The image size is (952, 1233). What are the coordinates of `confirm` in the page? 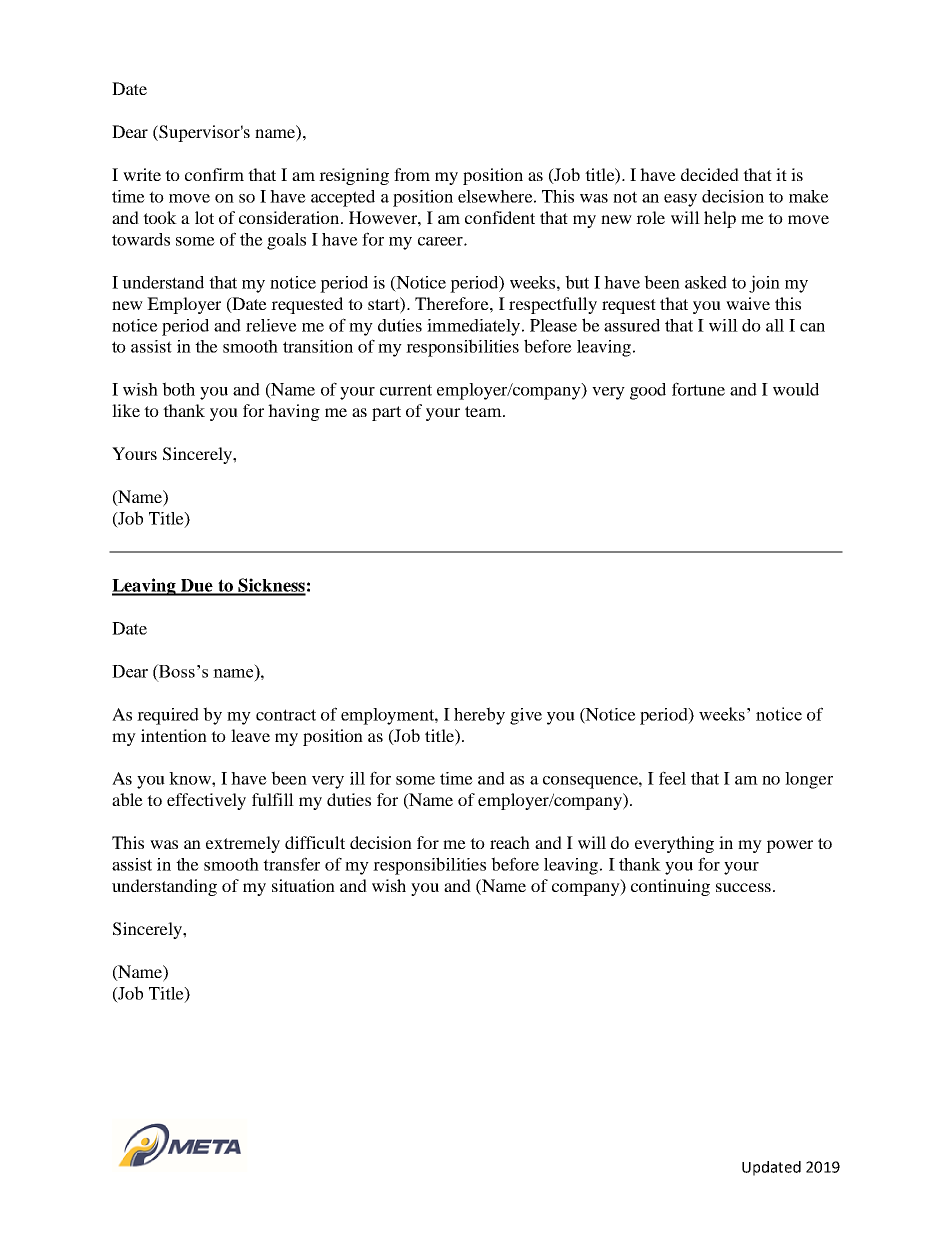 It's located at (214, 174).
